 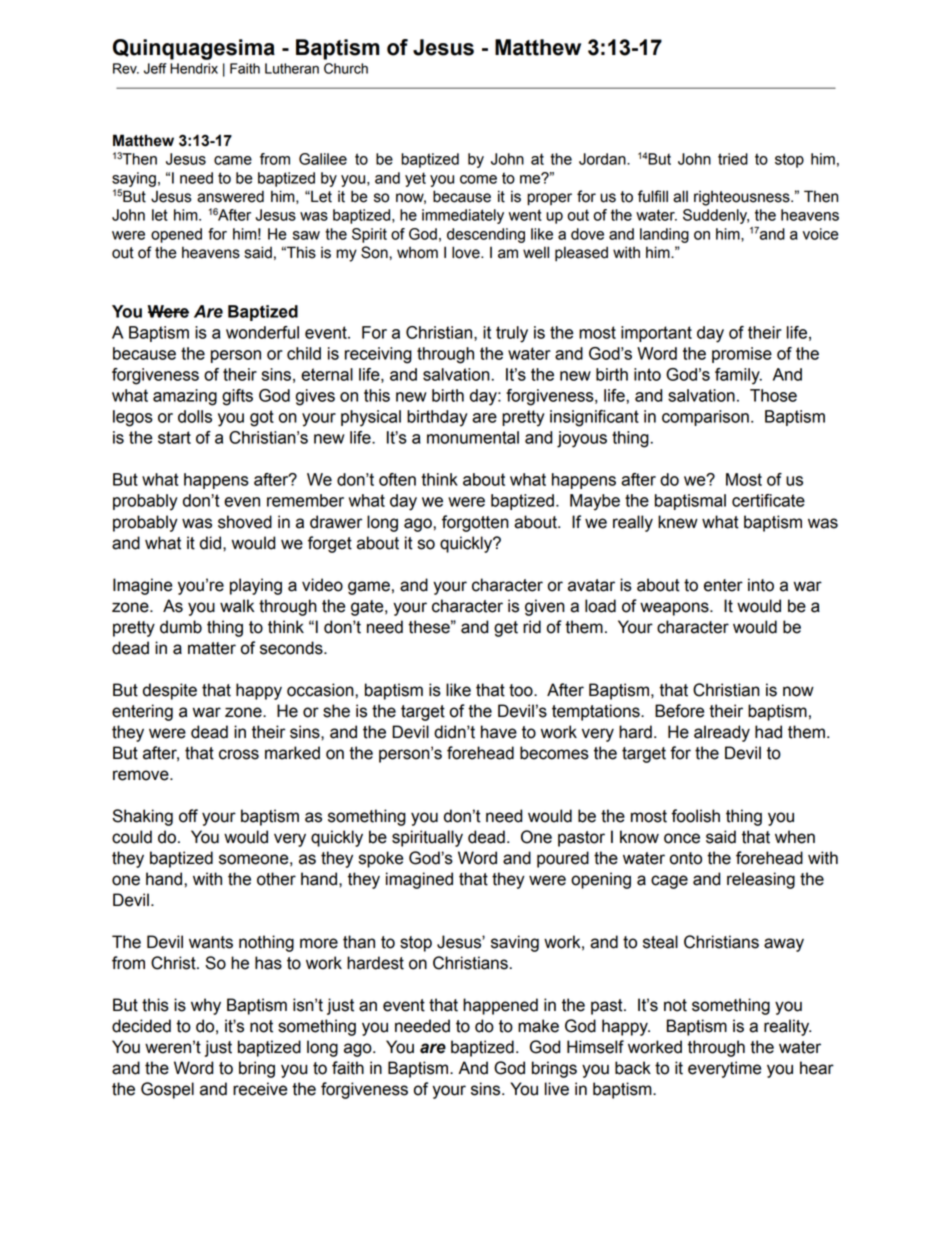 What do you see at coordinates (194, 68) in the document?
I see `Hendrix` at bounding box center [194, 68].
